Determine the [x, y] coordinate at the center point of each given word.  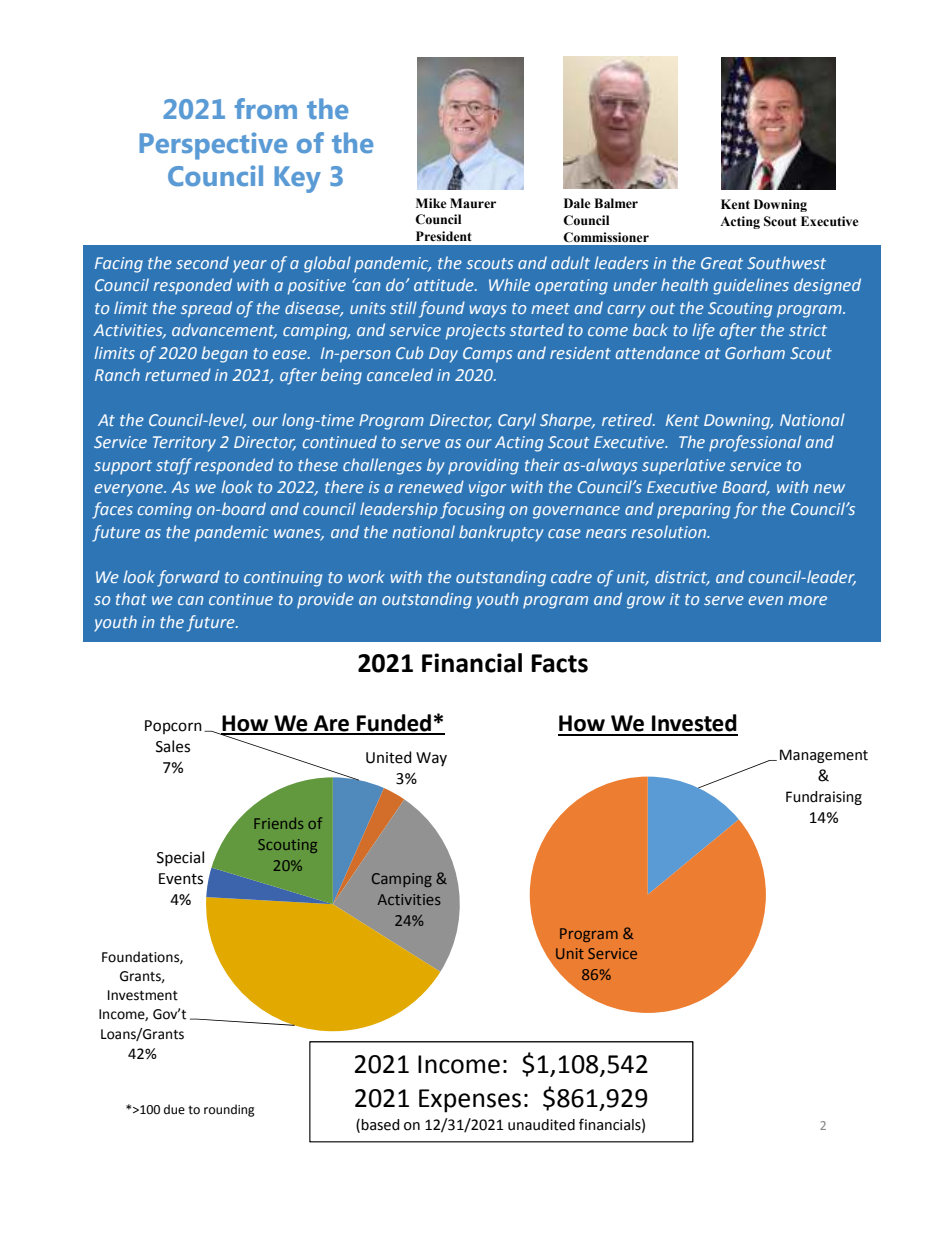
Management [824, 756]
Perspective [213, 146]
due [174, 1109]
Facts [559, 663]
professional [755, 443]
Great [722, 263]
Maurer [473, 203]
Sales [173, 746]
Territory [184, 444]
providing [483, 466]
